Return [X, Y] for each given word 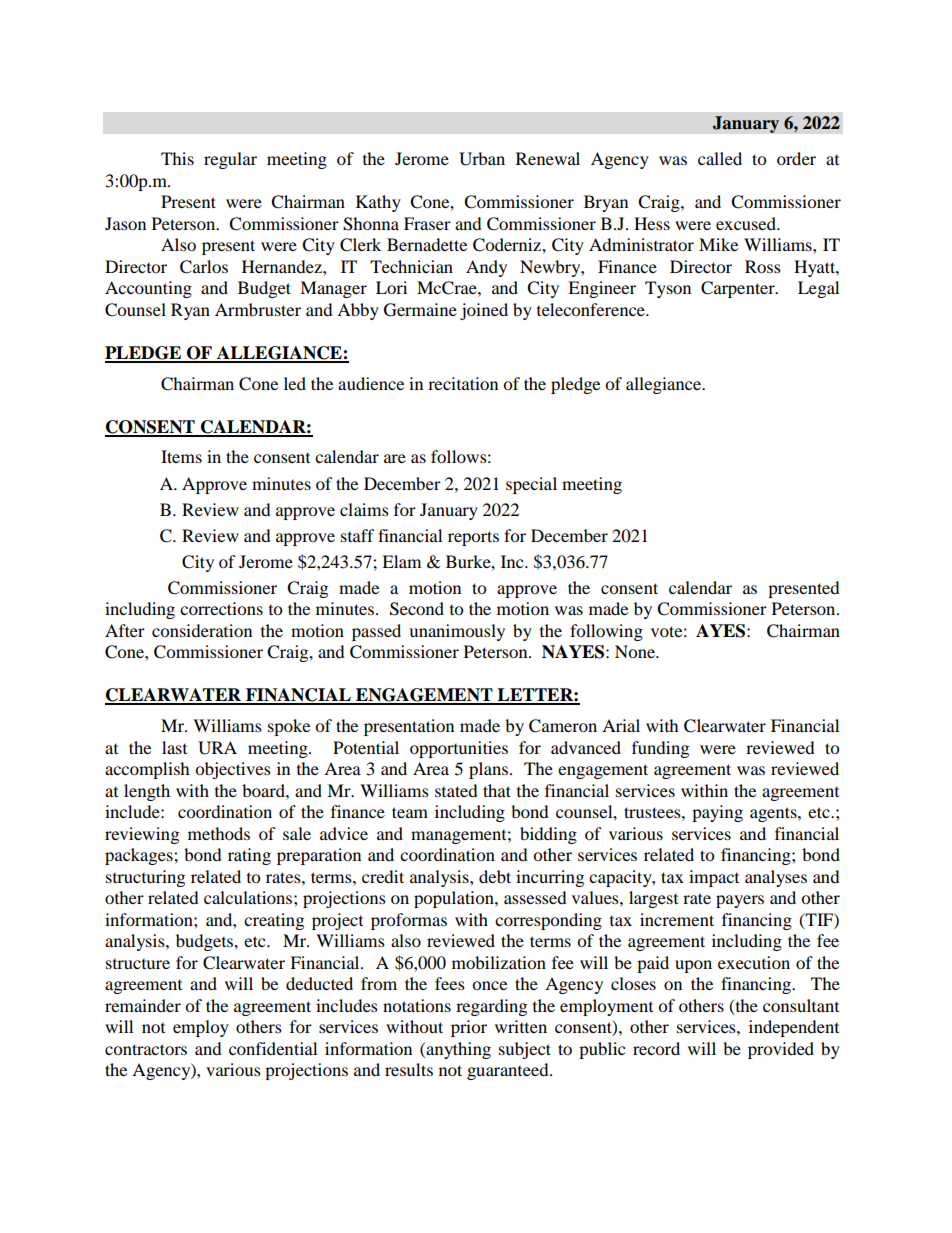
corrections [221, 608]
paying [717, 813]
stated [456, 790]
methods [219, 833]
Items [181, 456]
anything [457, 1050]
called [720, 158]
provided [781, 1050]
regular [230, 160]
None [636, 651]
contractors [146, 1049]
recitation [463, 383]
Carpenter [739, 289]
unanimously [457, 632]
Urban [482, 159]
